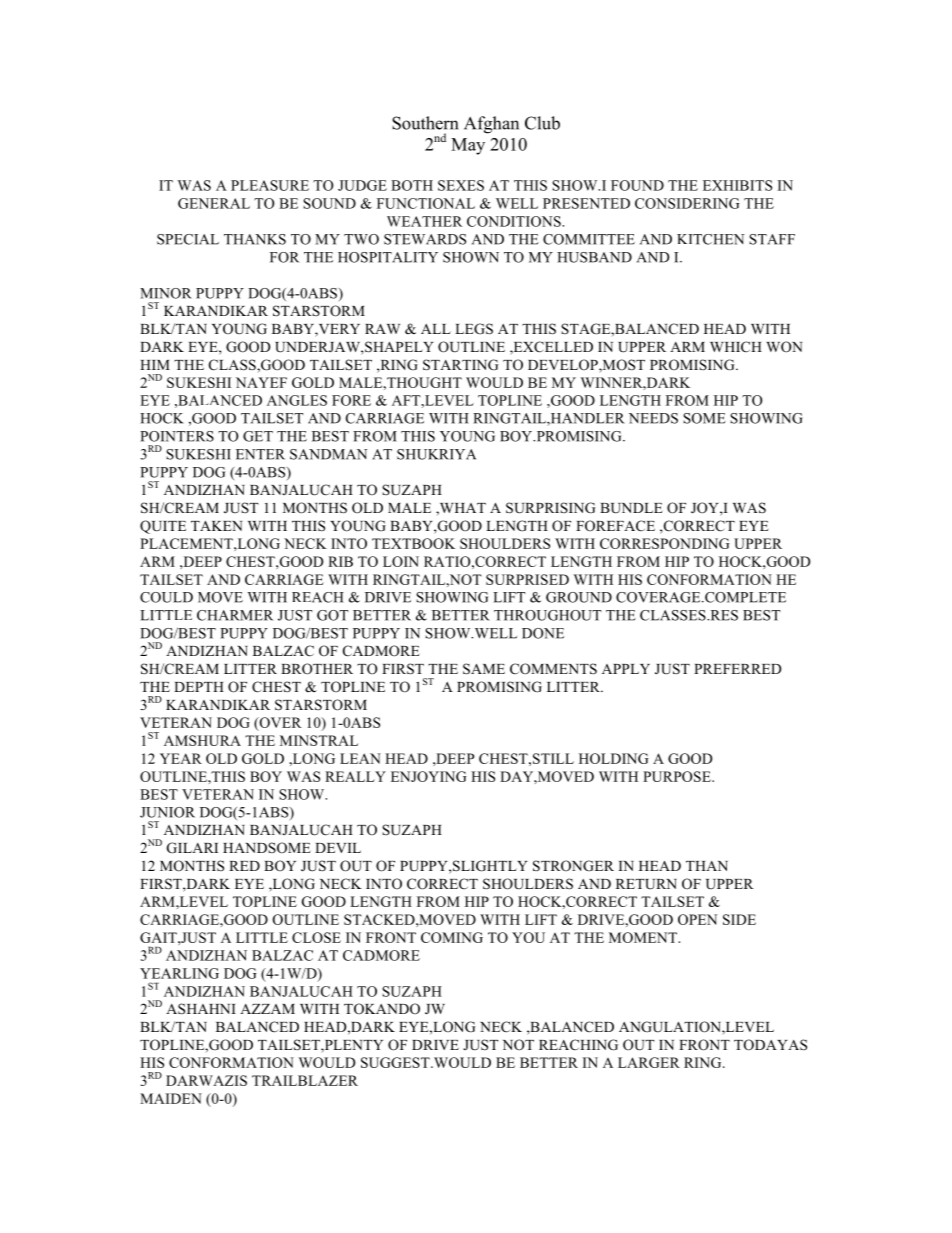 The image size is (952, 1233). I want to click on May, so click(468, 146).
